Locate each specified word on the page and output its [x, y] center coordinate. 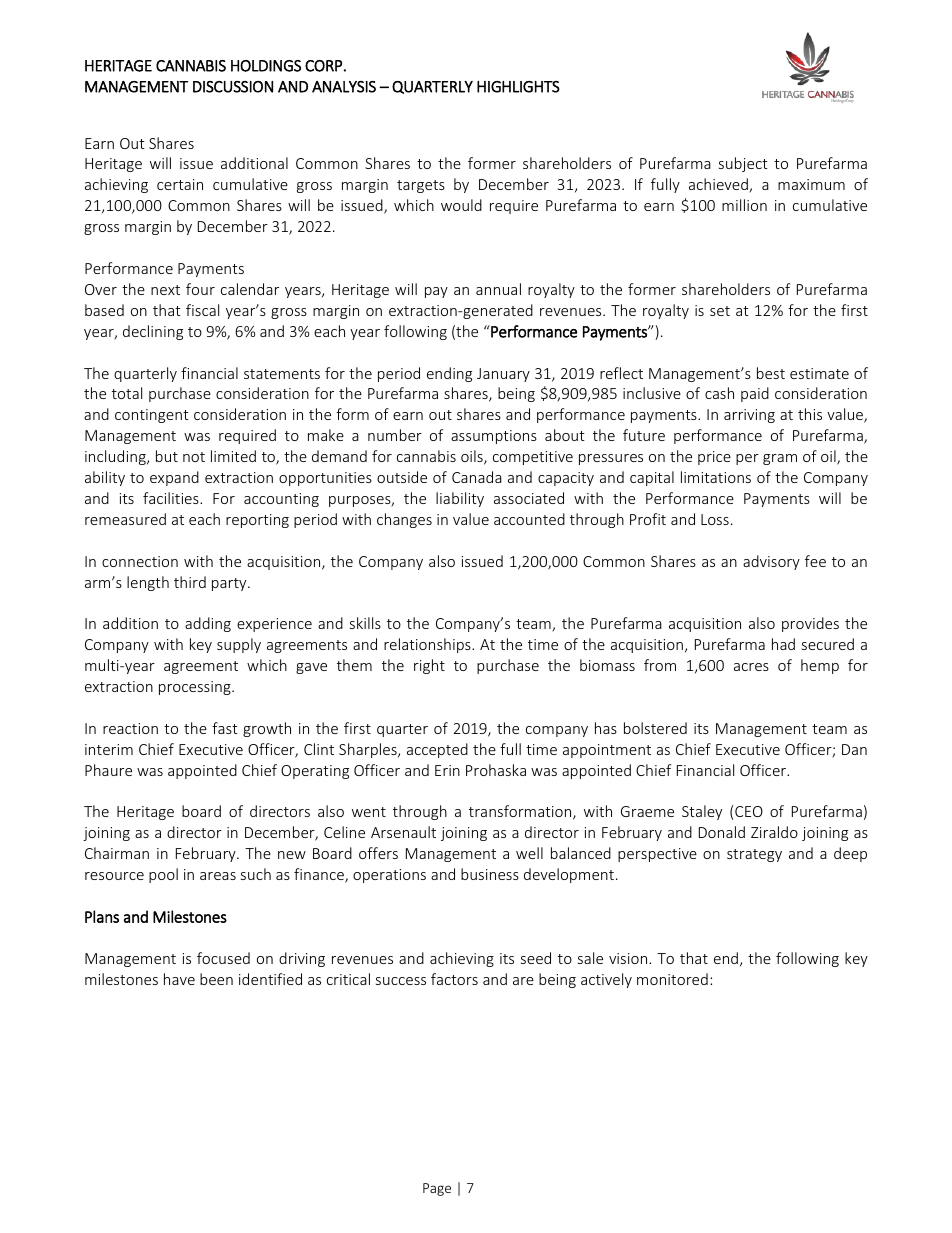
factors [454, 979]
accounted [529, 519]
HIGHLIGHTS [518, 87]
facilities [172, 498]
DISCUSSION [233, 87]
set [720, 311]
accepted [437, 750]
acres [751, 667]
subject [743, 164]
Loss [715, 519]
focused [223, 958]
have [179, 979]
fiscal [202, 310]
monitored [672, 979]
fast [225, 728]
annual [498, 289]
